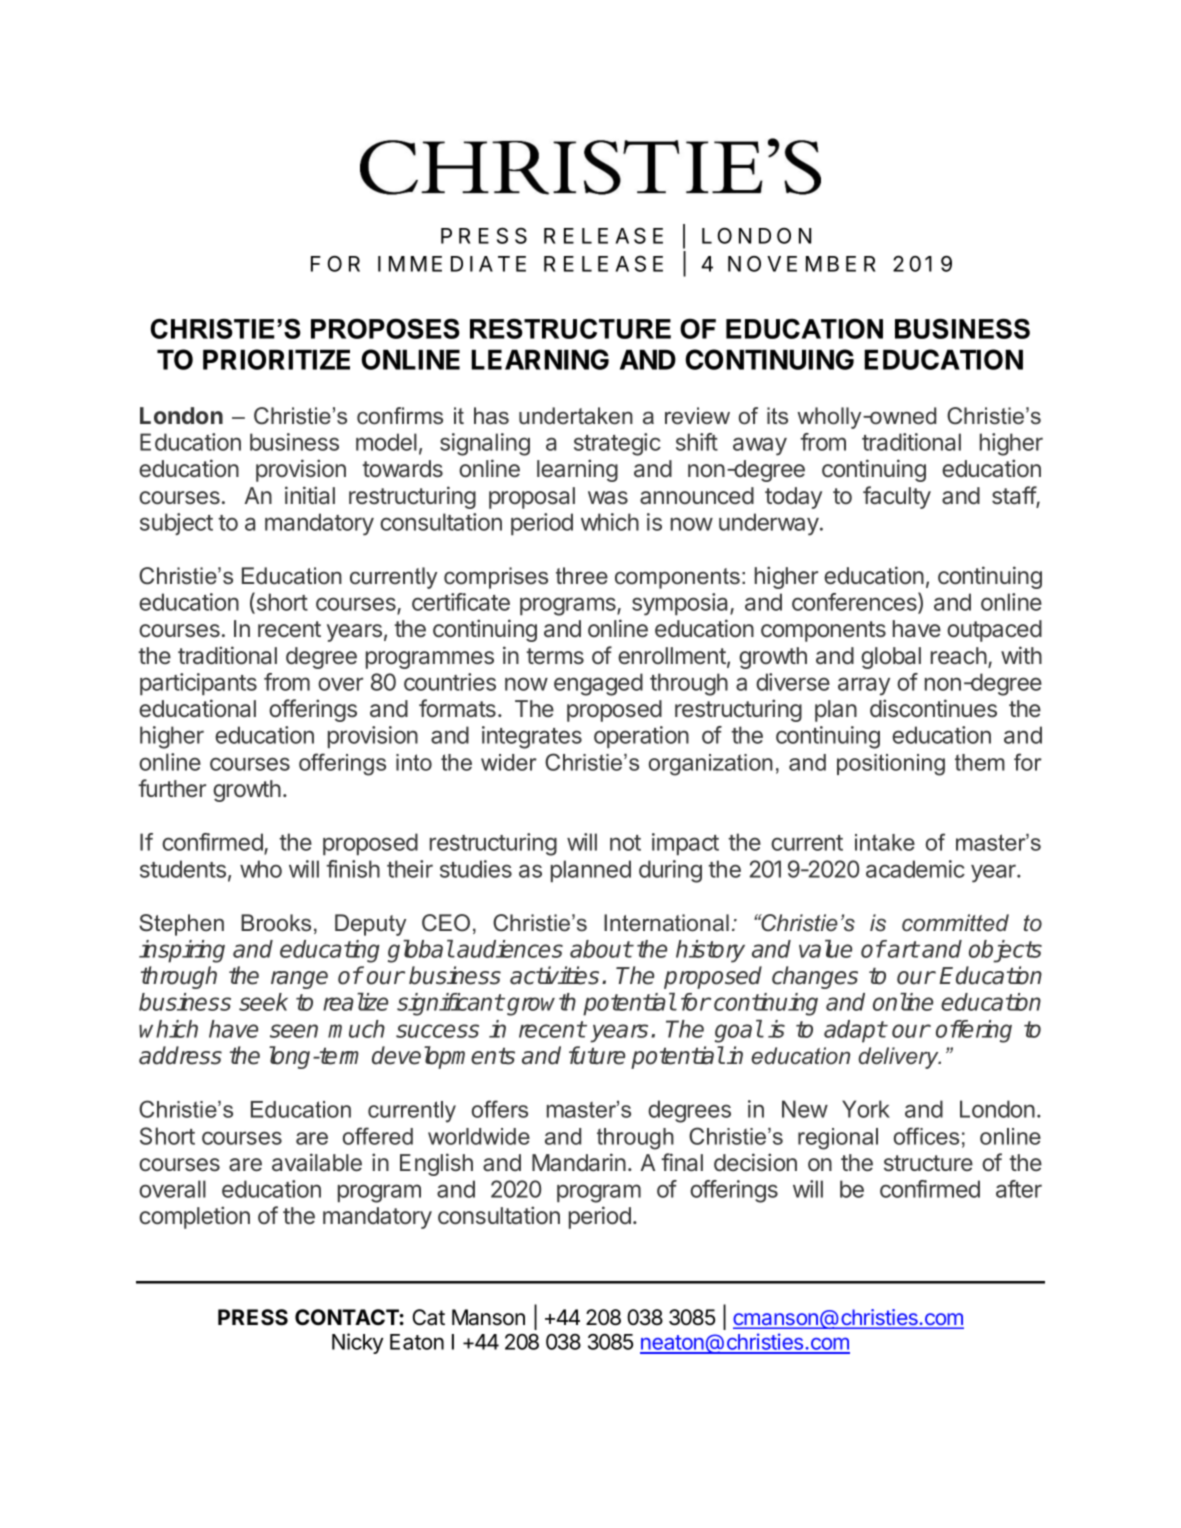 The height and width of the screenshot is (1528, 1181). What do you see at coordinates (582, 576) in the screenshot?
I see `three` at bounding box center [582, 576].
